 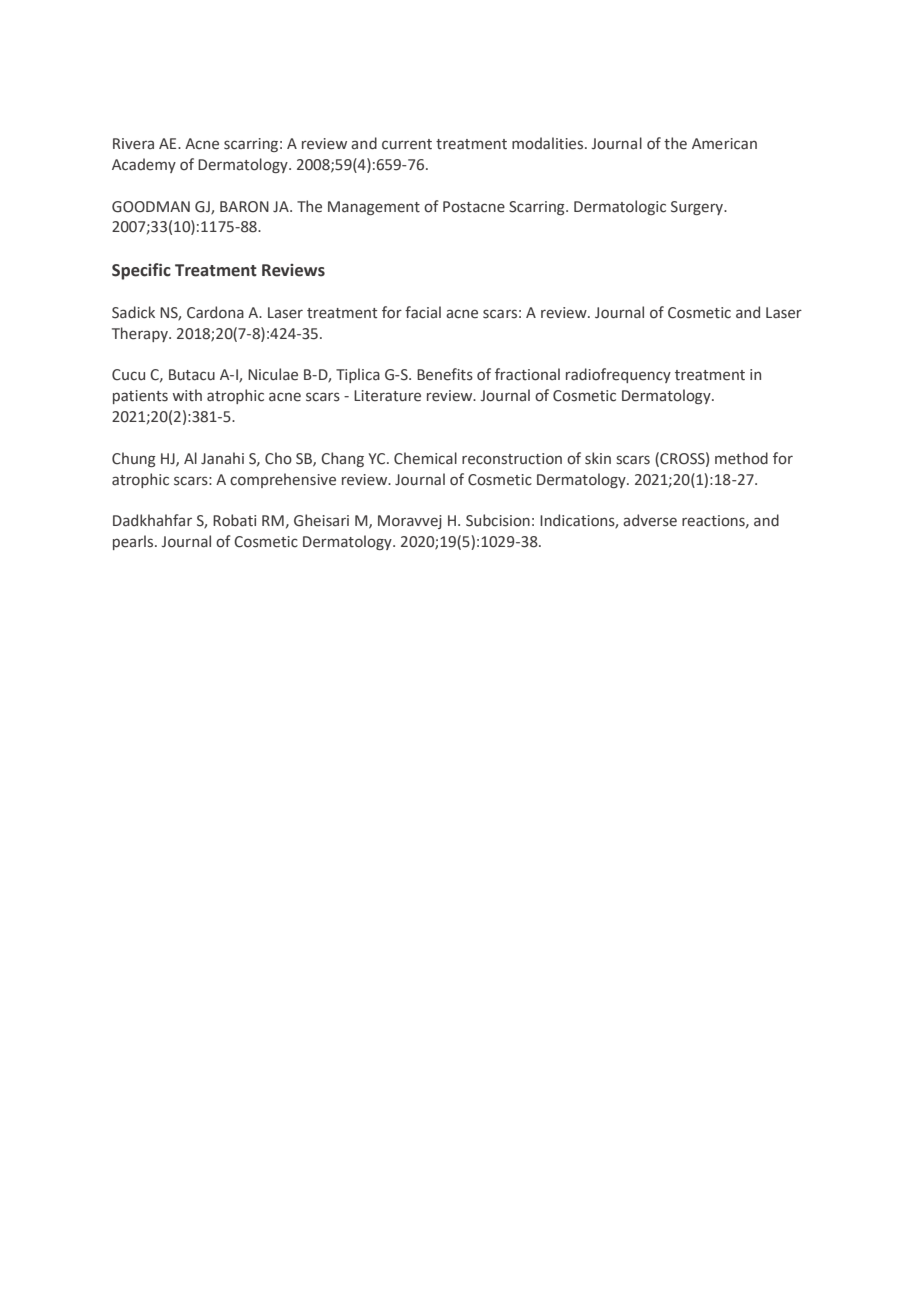 What do you see at coordinates (141, 271) in the screenshot?
I see `Specific` at bounding box center [141, 271].
